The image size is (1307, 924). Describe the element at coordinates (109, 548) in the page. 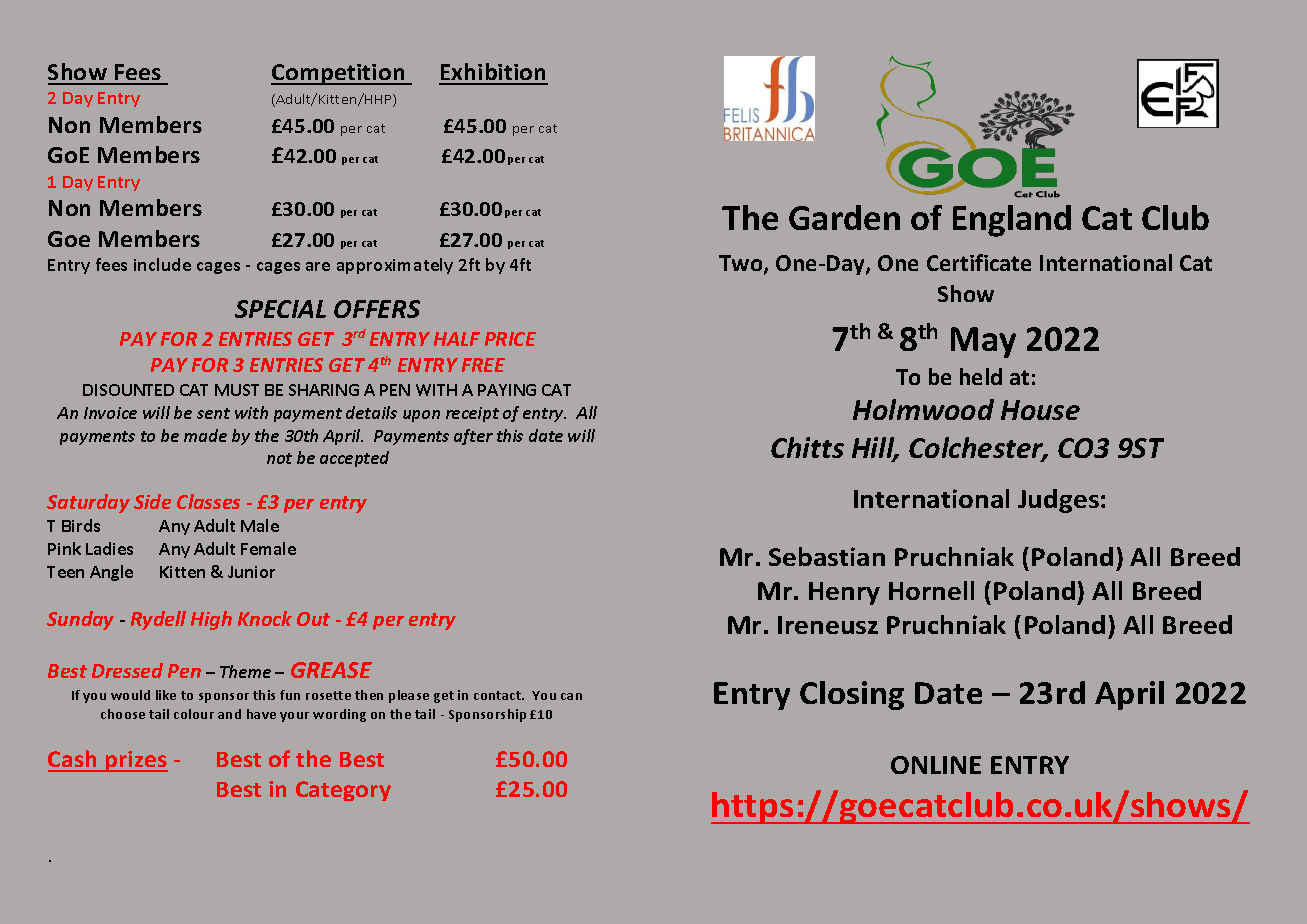

I see `Ladies` at that location.
